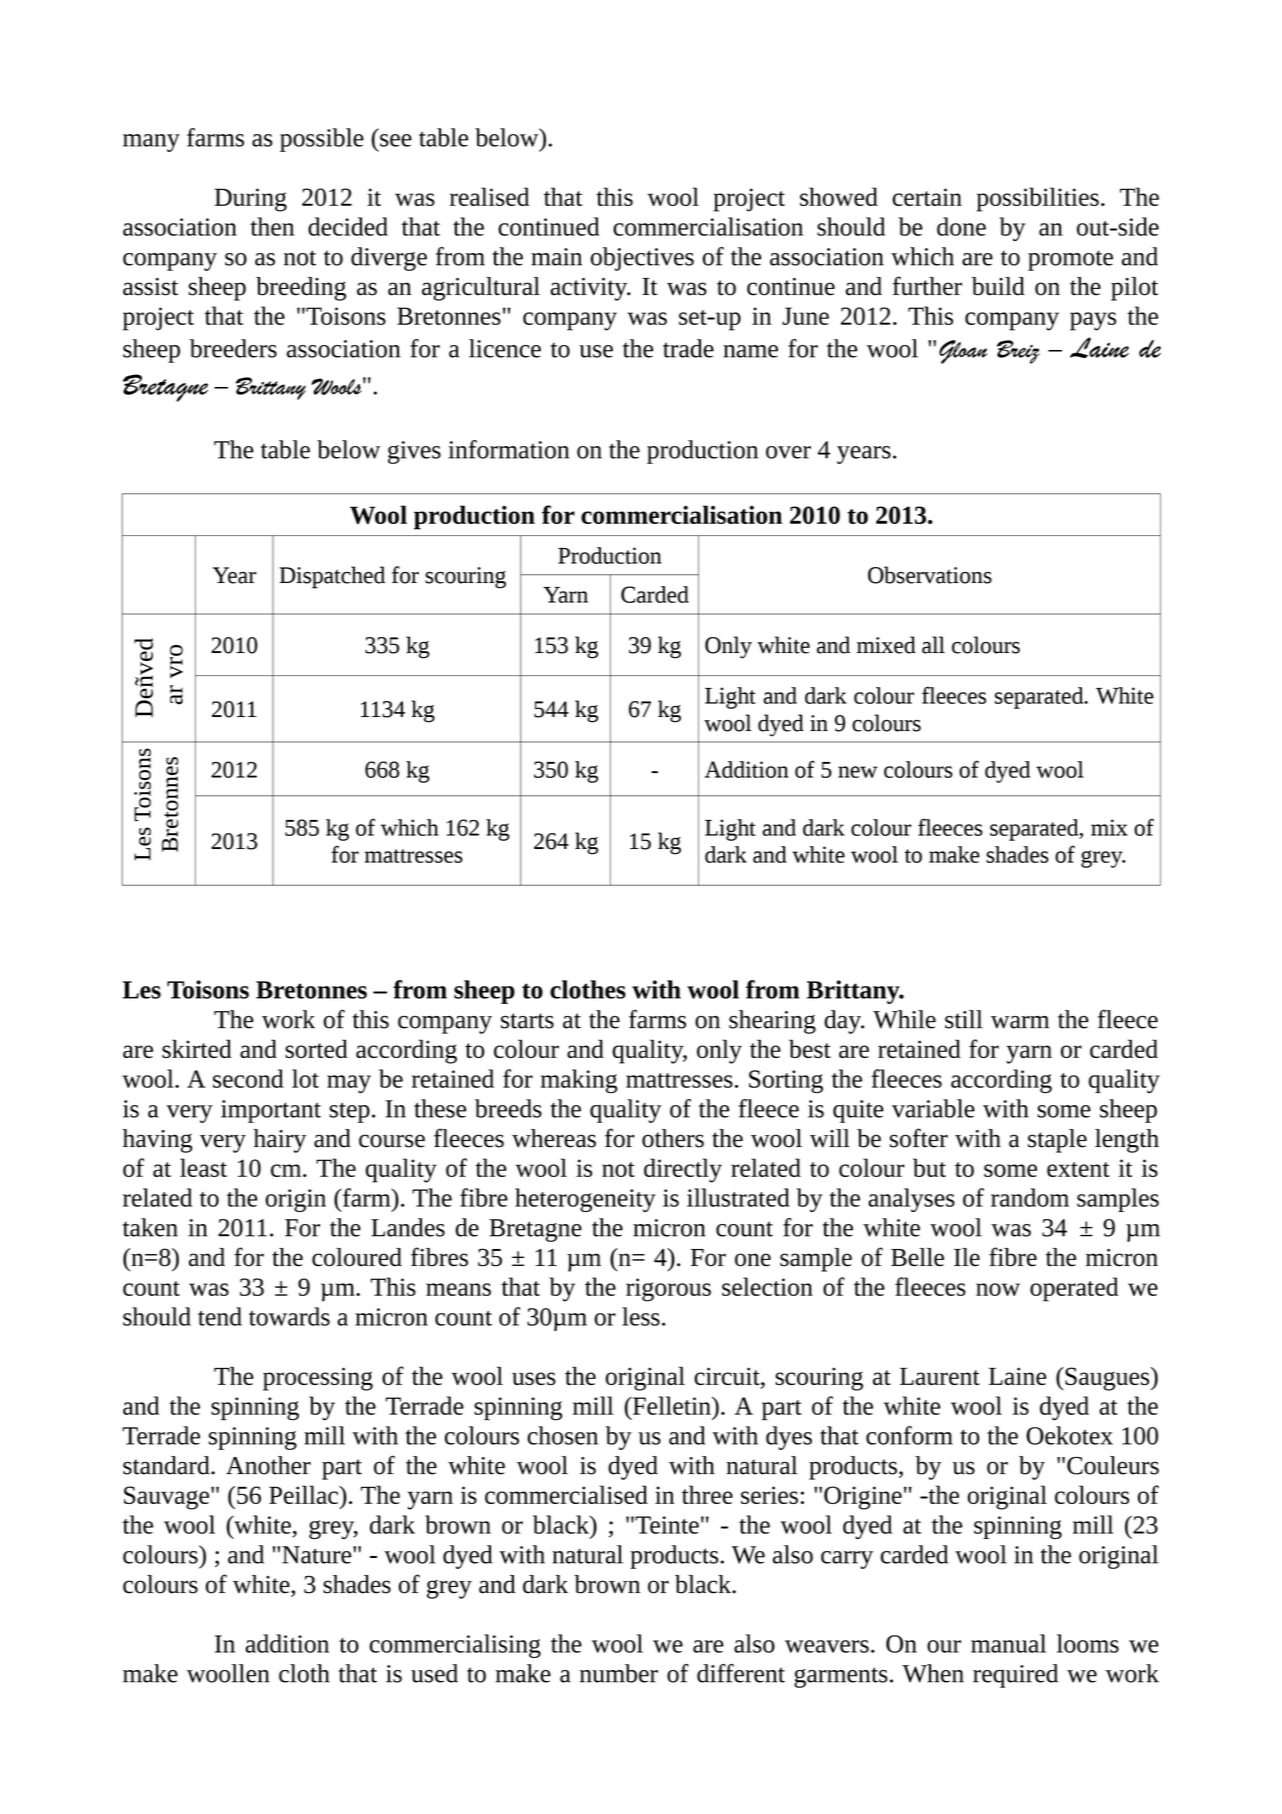 This image has width=1282, height=1814. What do you see at coordinates (1057, 1141) in the image?
I see `staple` at bounding box center [1057, 1141].
